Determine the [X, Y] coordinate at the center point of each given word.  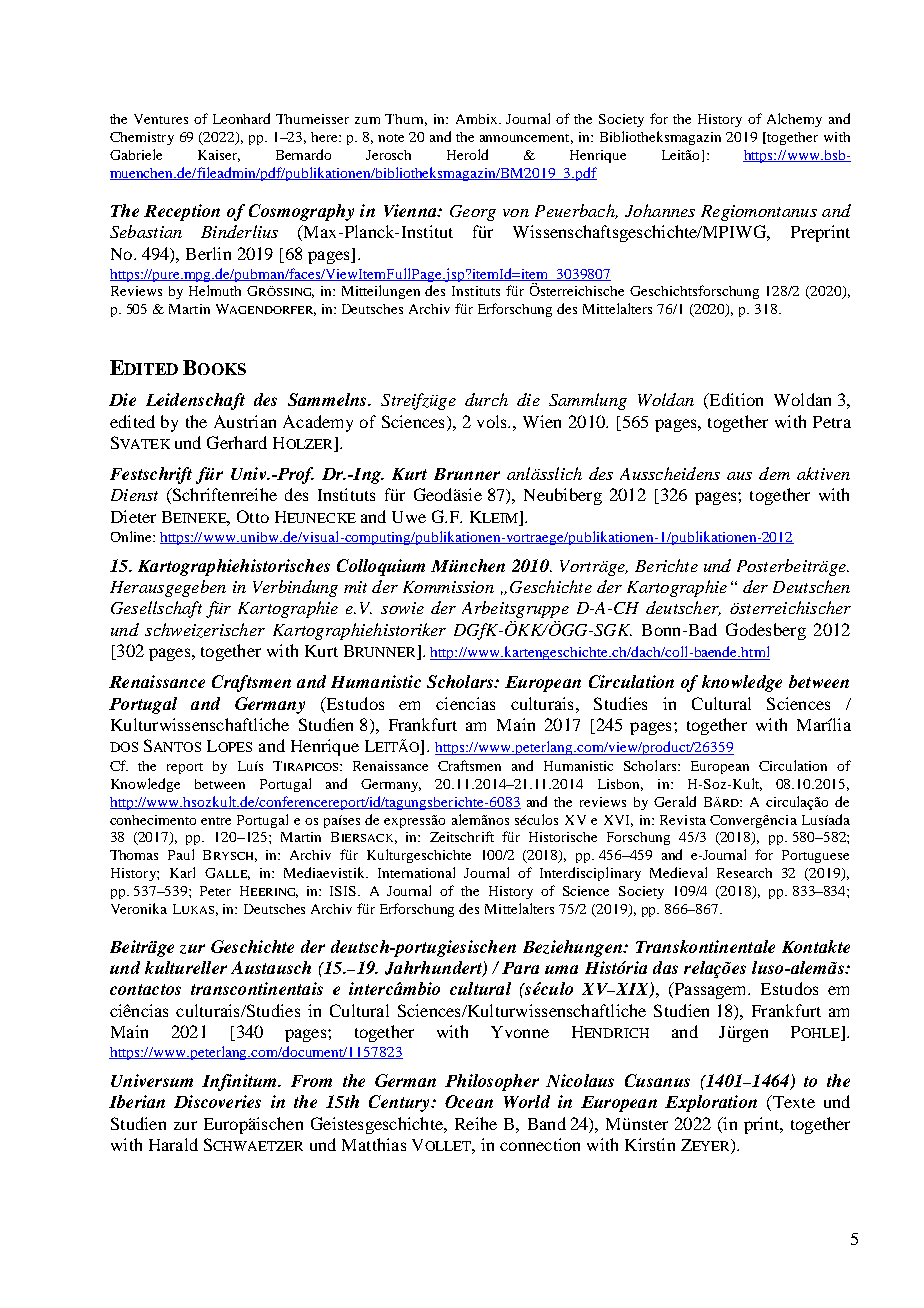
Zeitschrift [462, 836]
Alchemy [794, 120]
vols [493, 421]
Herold [467, 154]
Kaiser [219, 156]
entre [216, 821]
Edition [735, 401]
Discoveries [217, 1101]
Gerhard [237, 442]
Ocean [469, 1101]
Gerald [675, 801]
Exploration [711, 1103]
